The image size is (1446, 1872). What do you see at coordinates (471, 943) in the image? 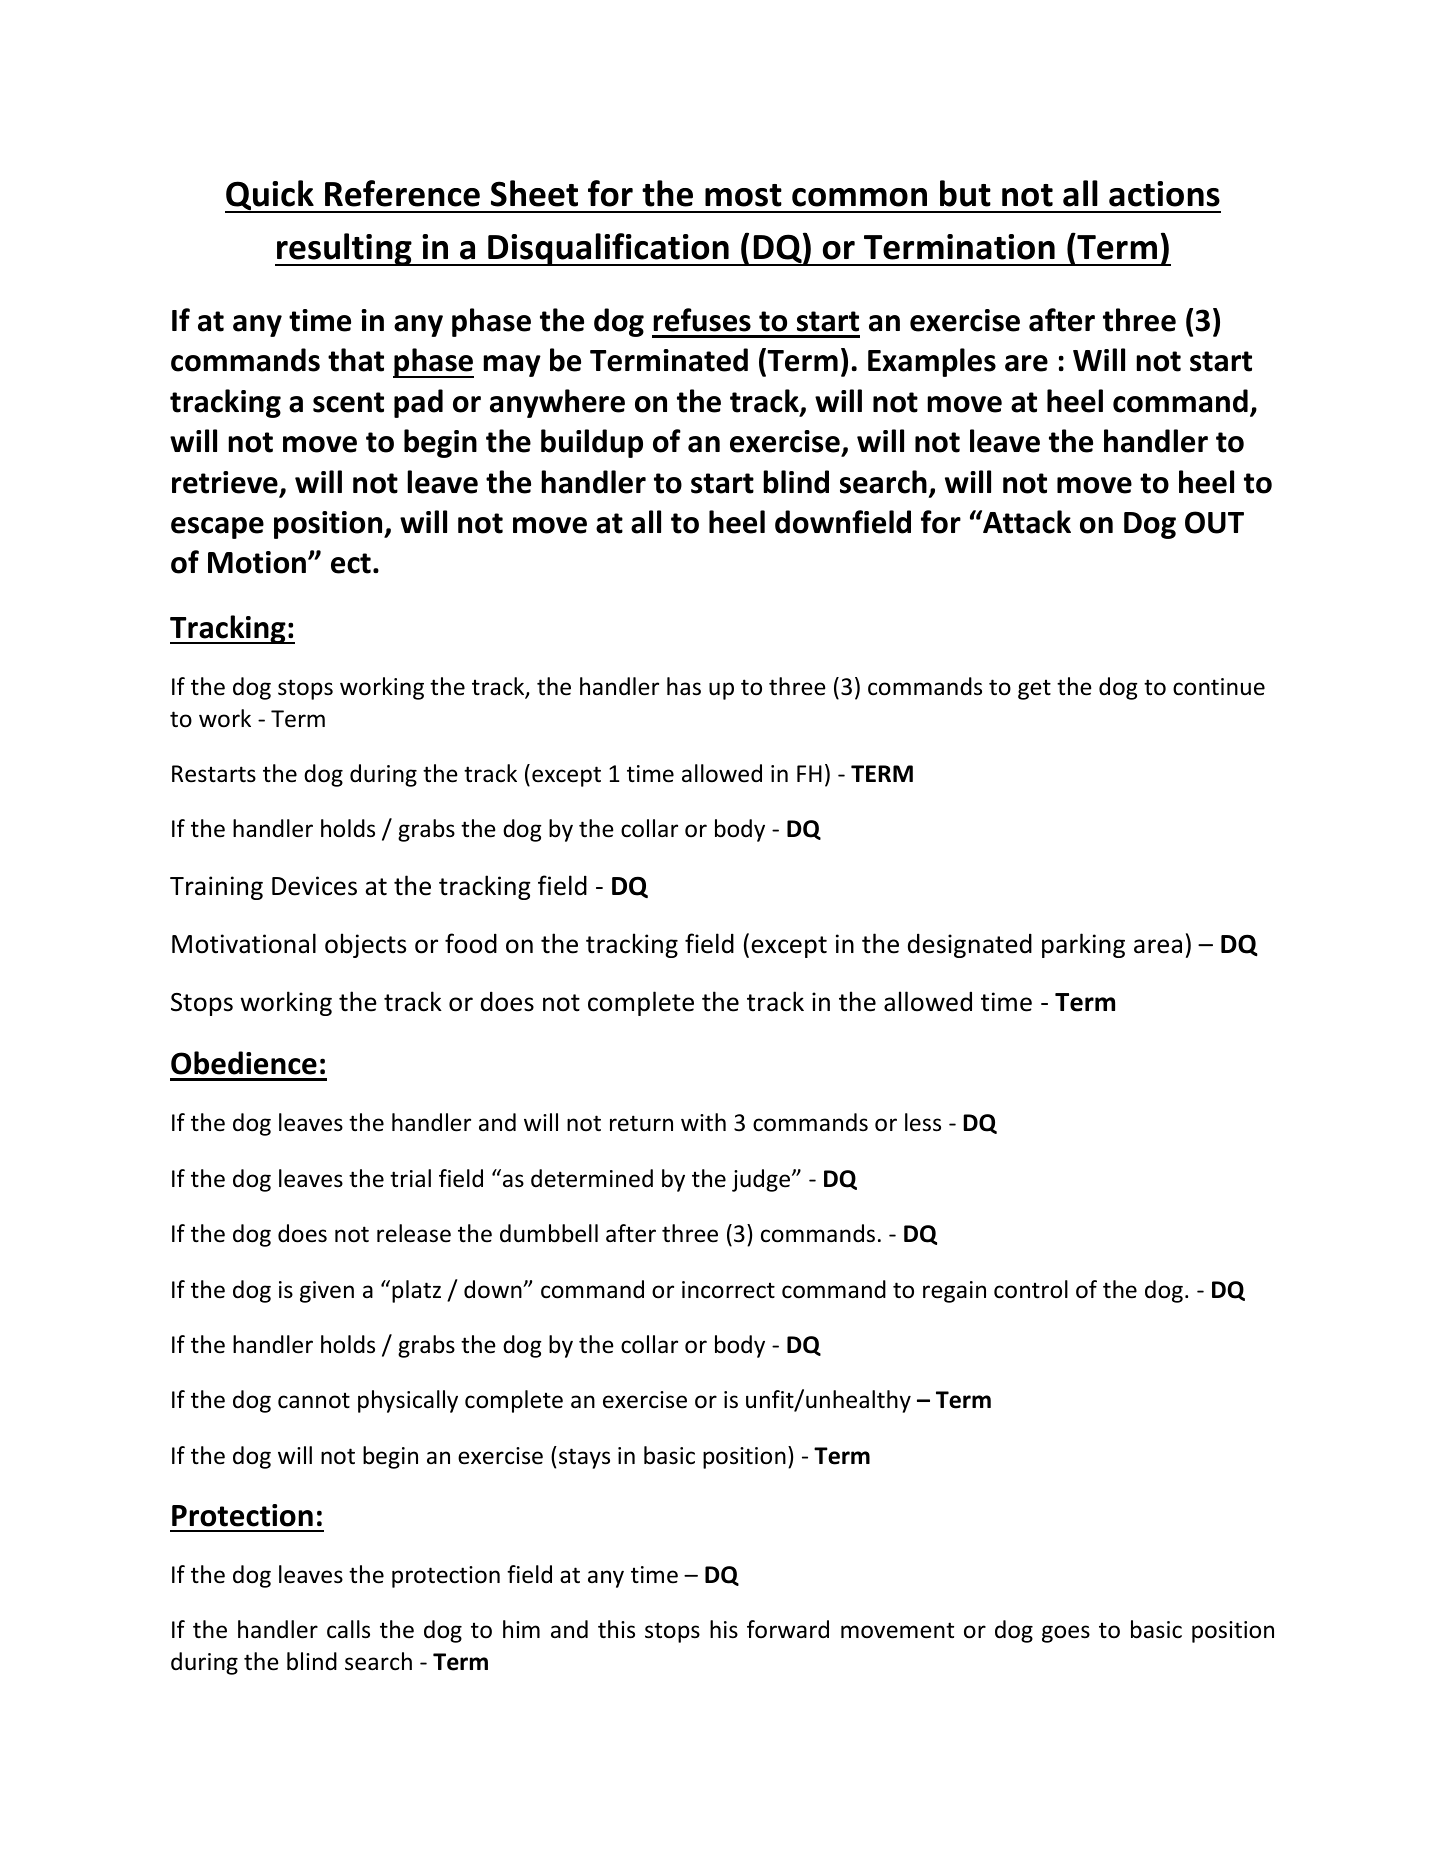
I see `food` at bounding box center [471, 943].
